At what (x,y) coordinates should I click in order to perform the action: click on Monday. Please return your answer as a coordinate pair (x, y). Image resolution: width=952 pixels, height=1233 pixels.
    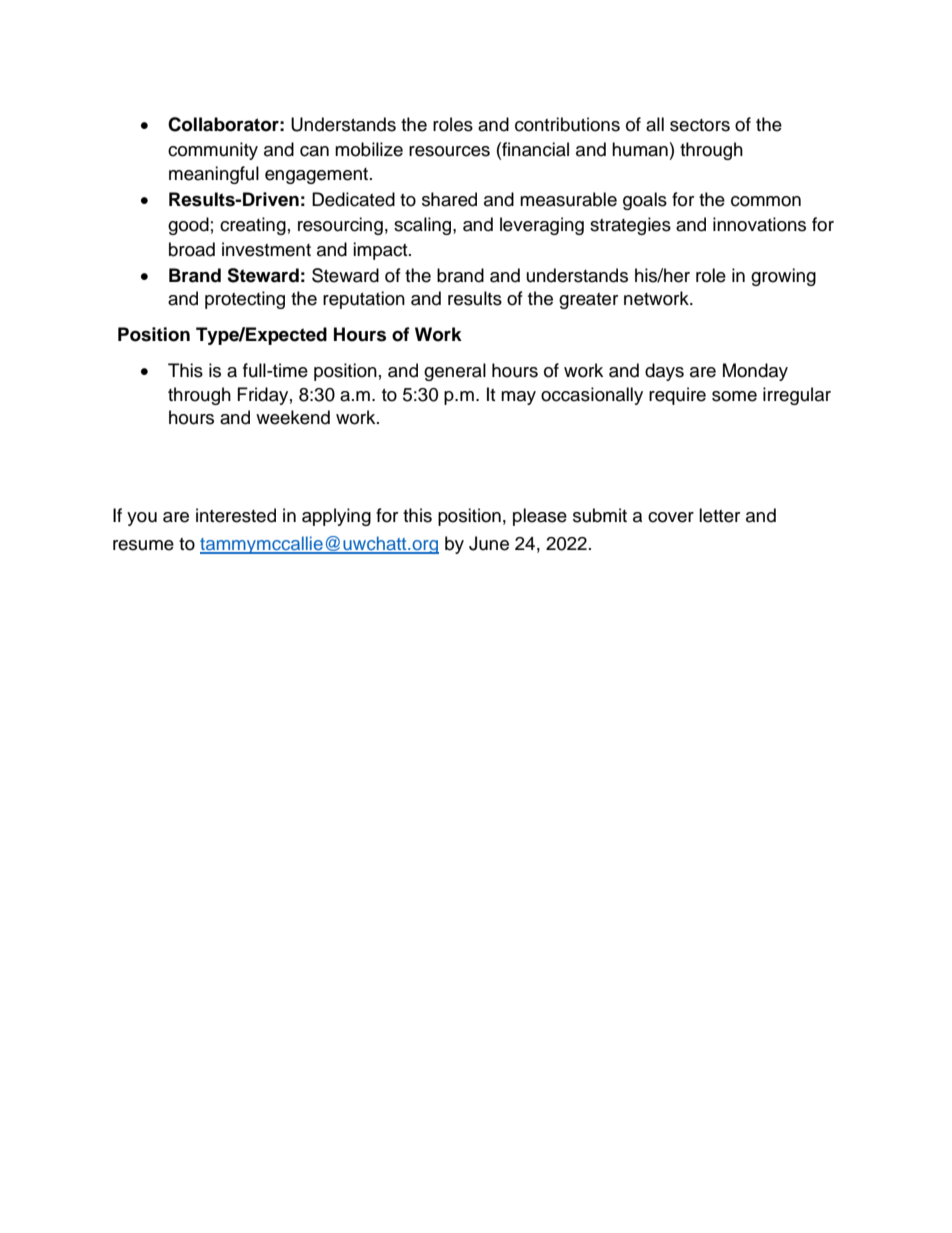
    Looking at the image, I should click on (755, 372).
